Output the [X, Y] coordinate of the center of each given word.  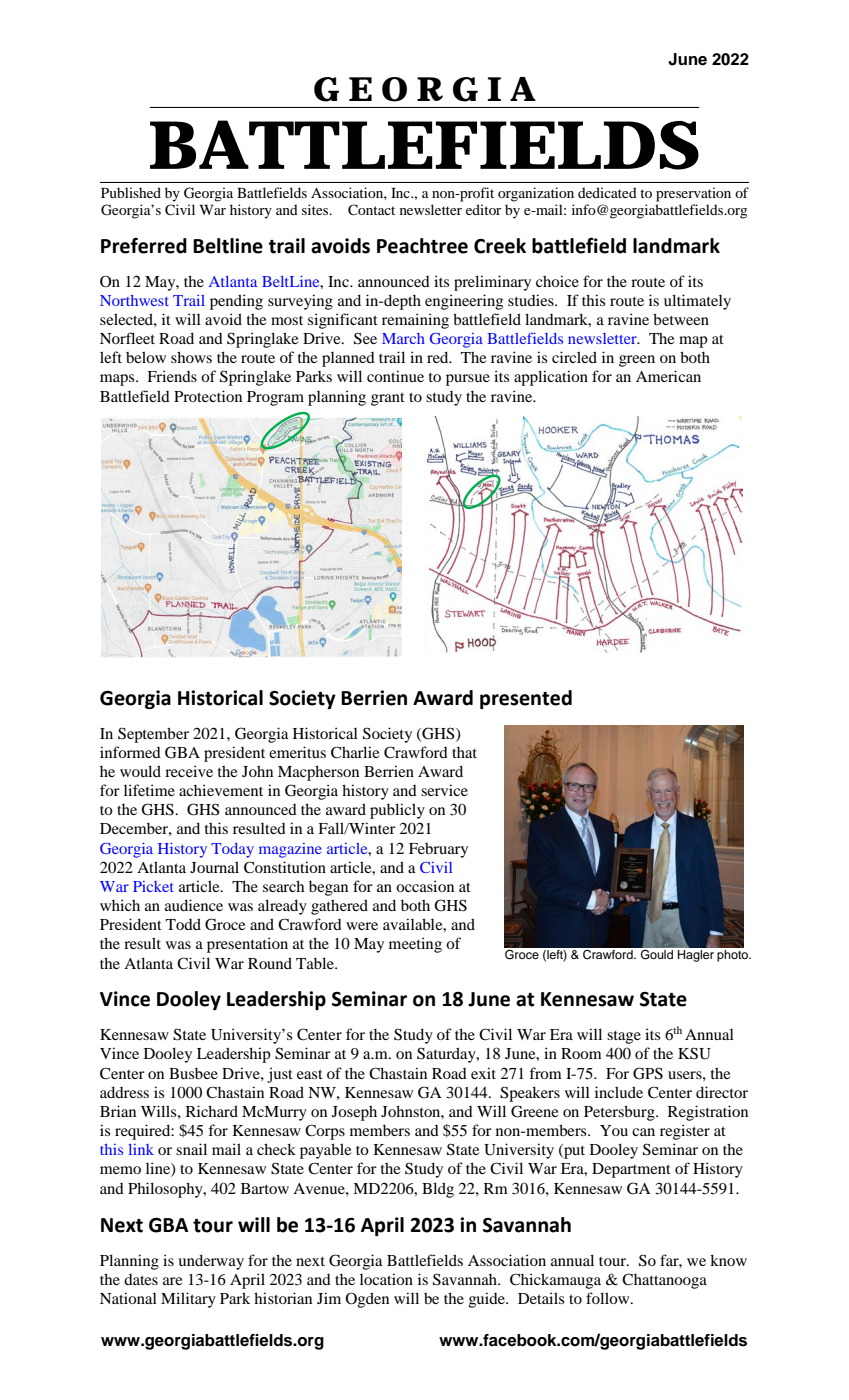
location [386, 1279]
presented [526, 699]
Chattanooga [664, 1281]
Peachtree [422, 246]
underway [211, 1262]
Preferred [144, 245]
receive [189, 771]
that [464, 752]
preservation [693, 194]
